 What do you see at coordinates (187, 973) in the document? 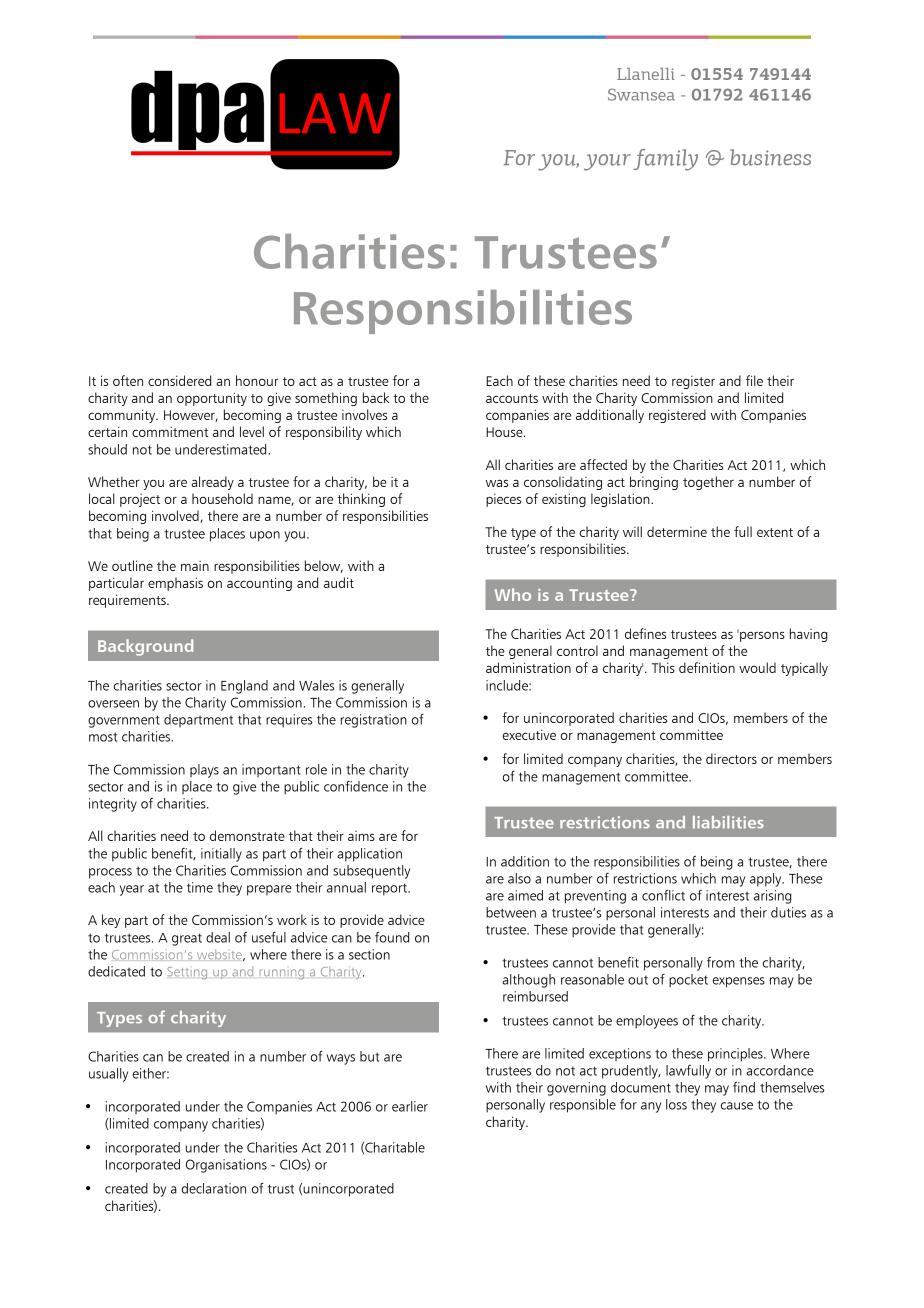
I see `Setting` at bounding box center [187, 973].
